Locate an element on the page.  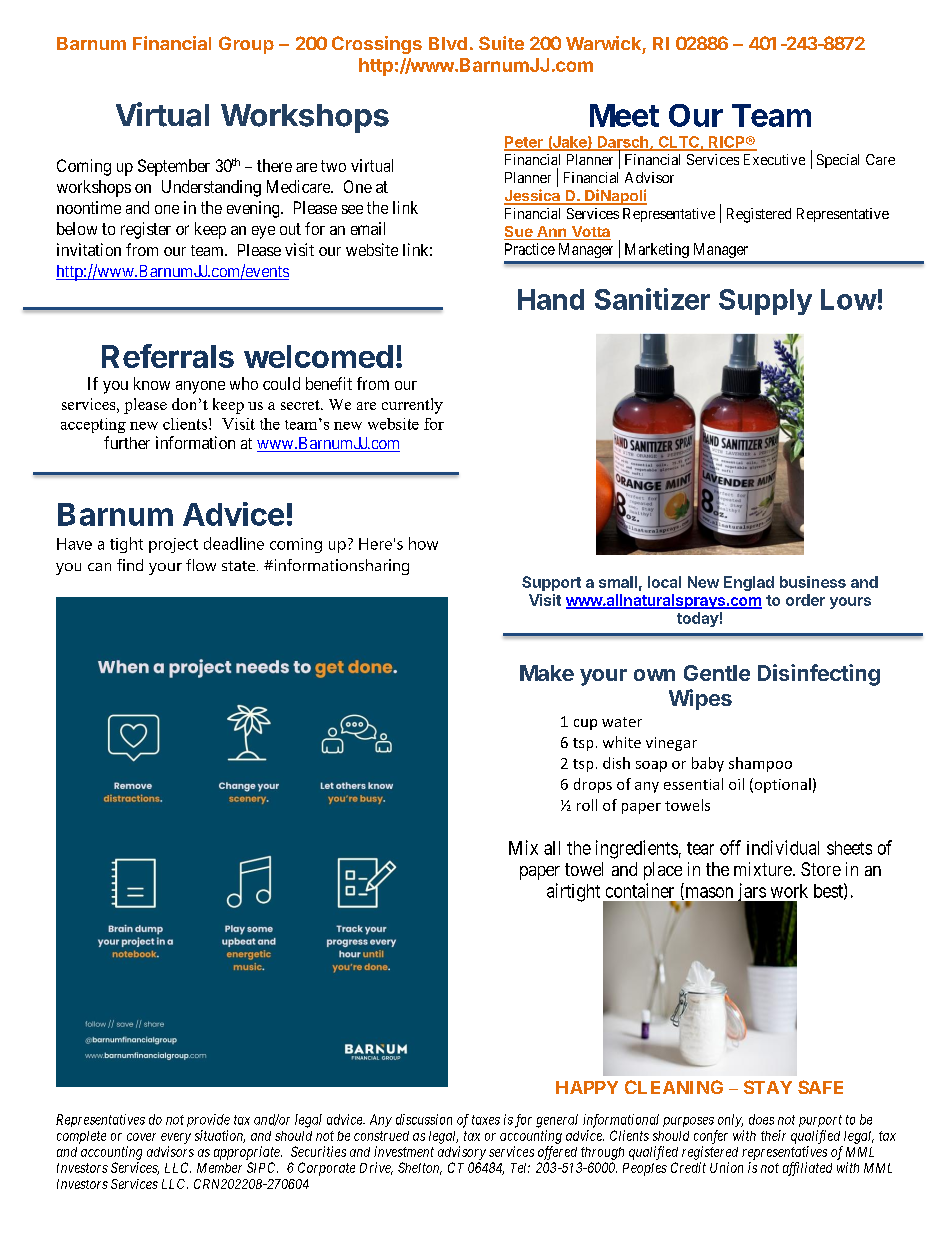
their is located at coordinates (773, 1135).
